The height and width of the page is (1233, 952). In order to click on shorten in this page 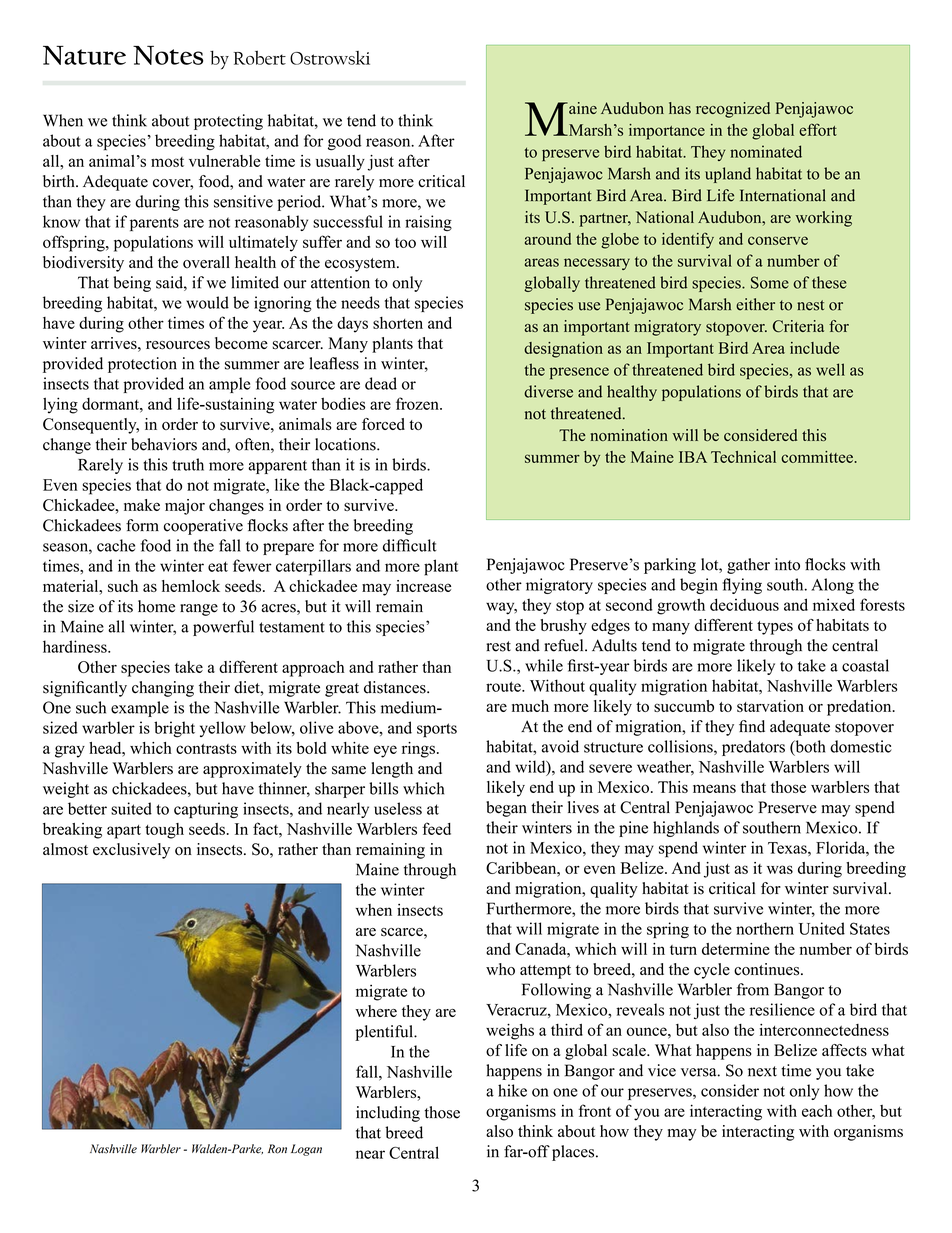, I will do `click(398, 323)`.
